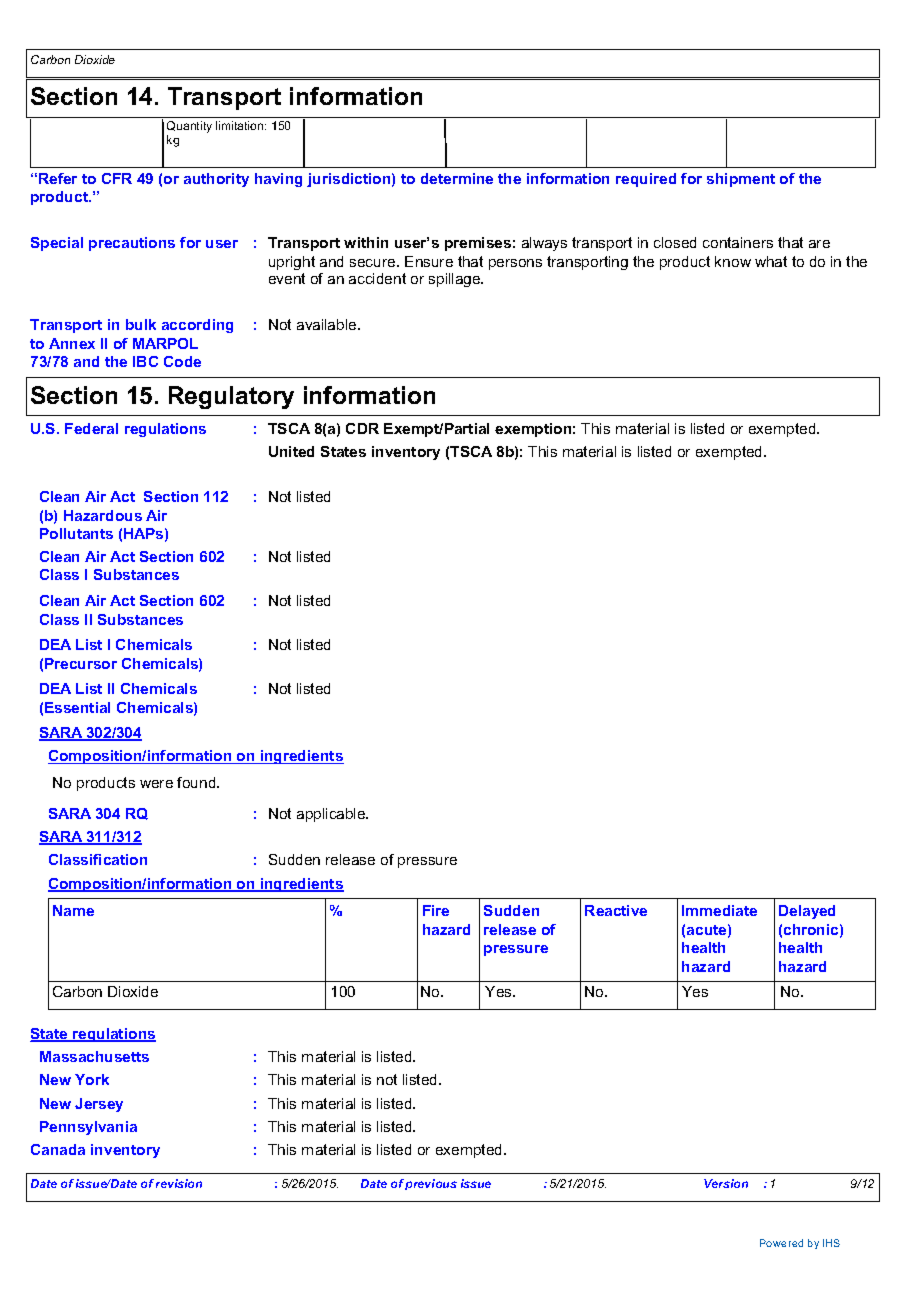 The width and height of the page is (924, 1308). Describe the element at coordinates (179, 1183) in the page. I see `revision` at that location.
